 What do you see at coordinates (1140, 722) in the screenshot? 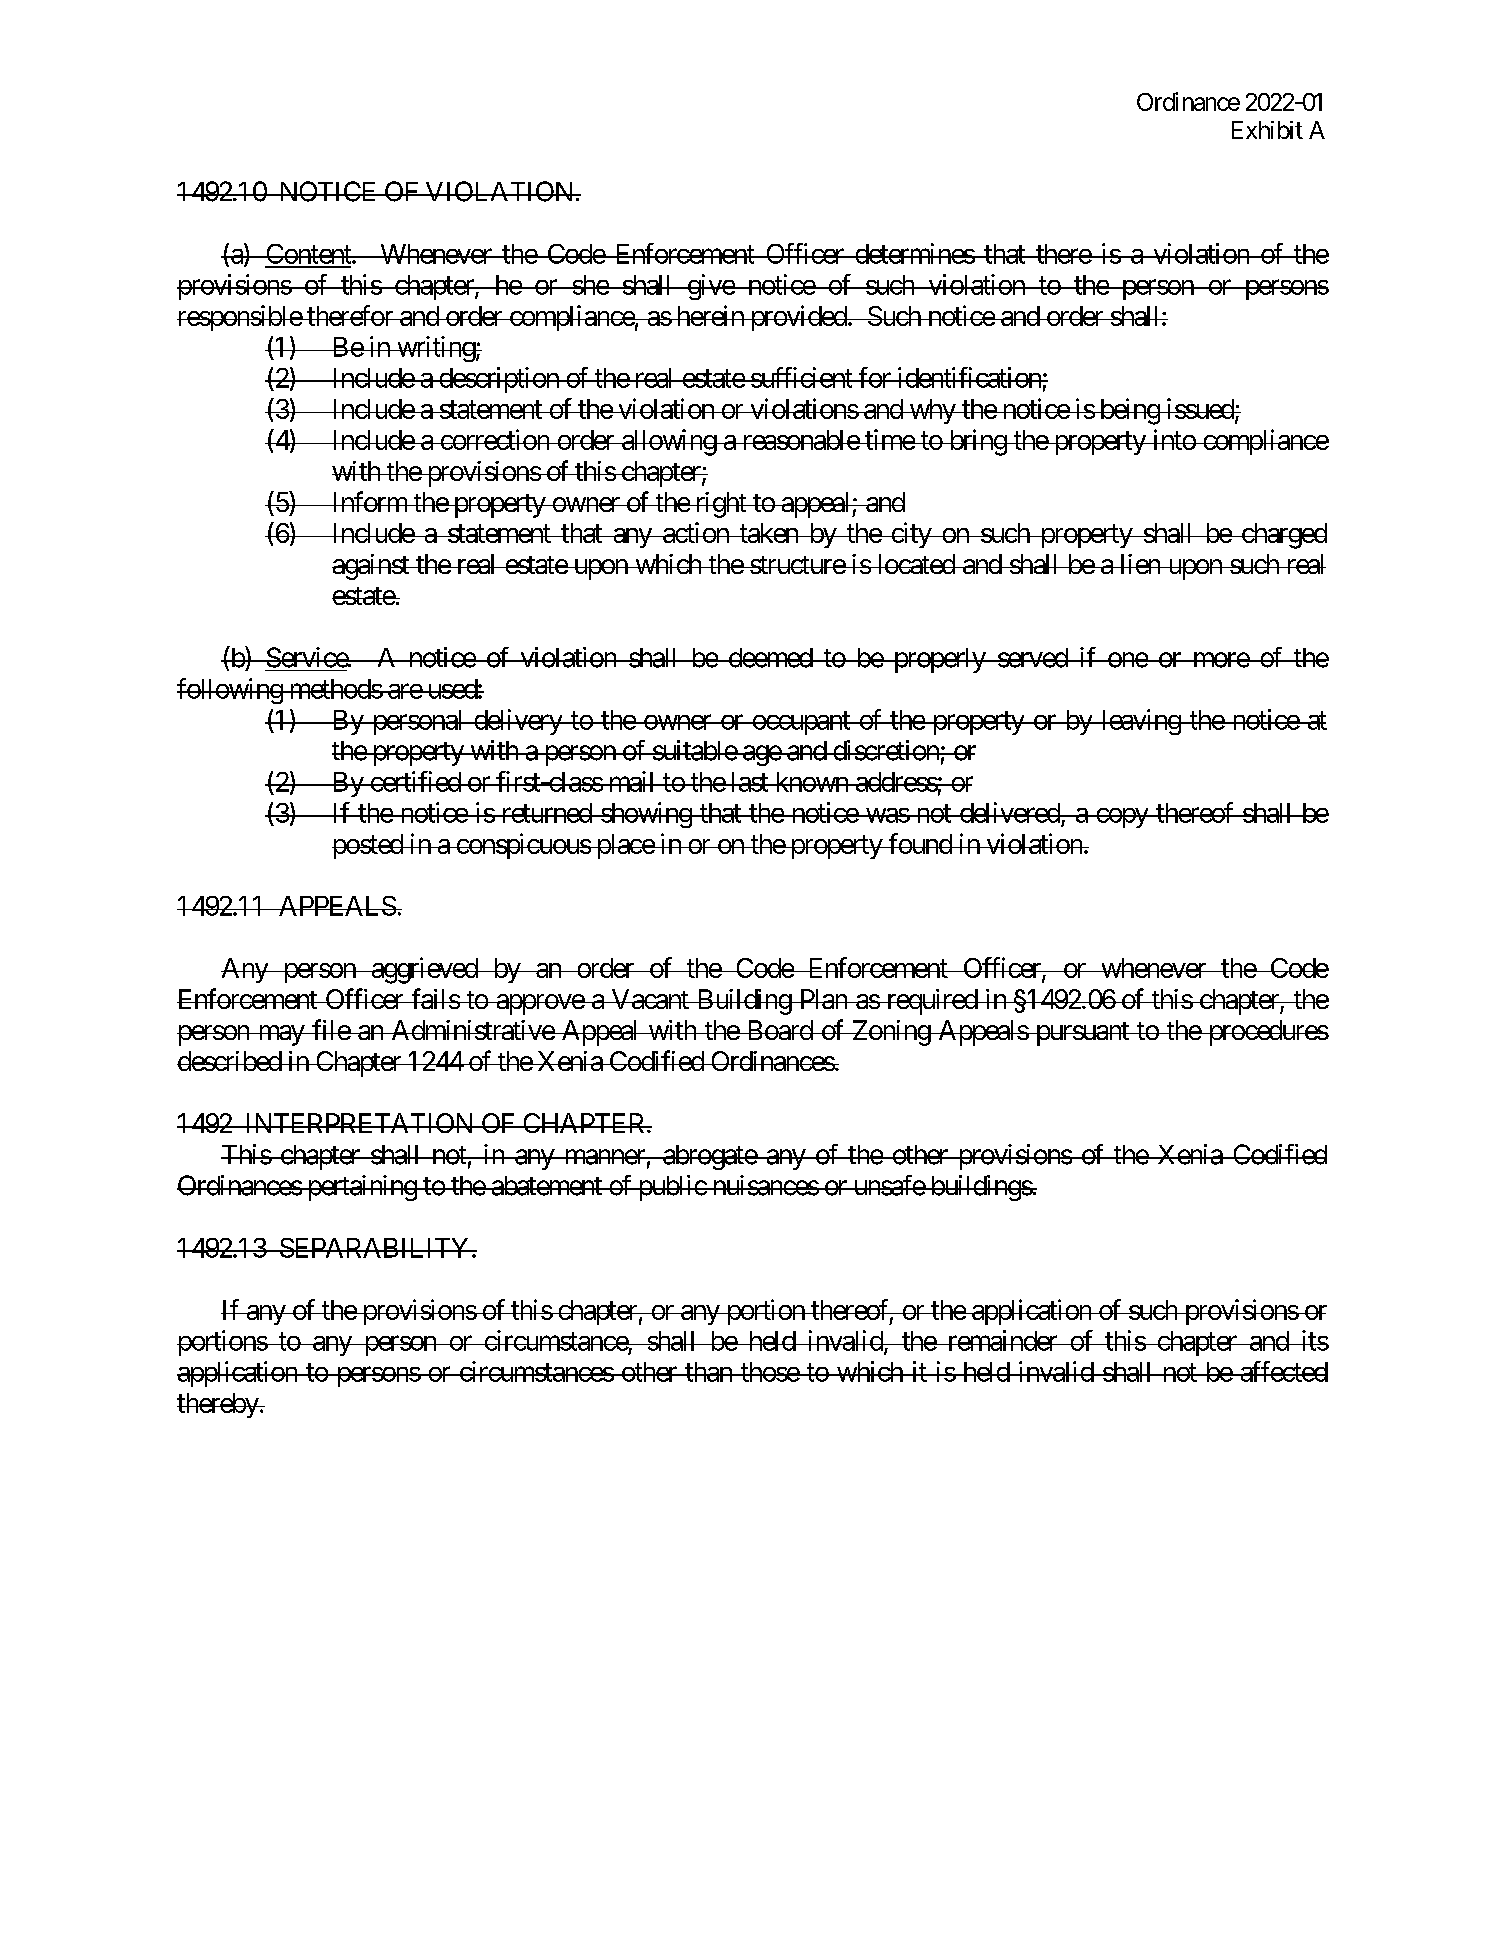
I see `leaving` at bounding box center [1140, 722].
